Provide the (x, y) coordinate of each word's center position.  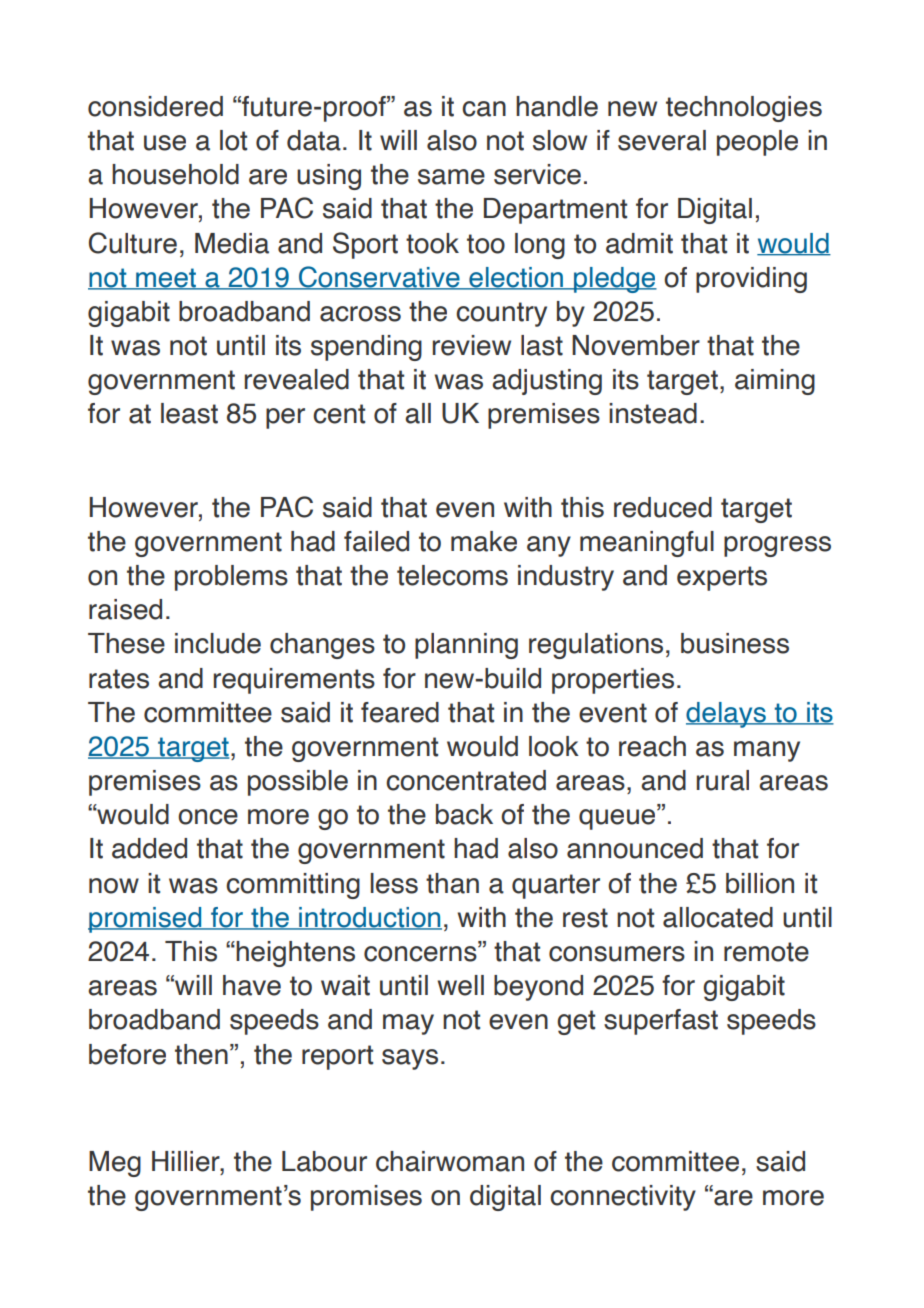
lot (233, 140)
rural (723, 780)
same (451, 177)
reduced (663, 507)
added (149, 848)
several (662, 140)
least (189, 413)
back (464, 814)
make (484, 541)
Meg (115, 1164)
